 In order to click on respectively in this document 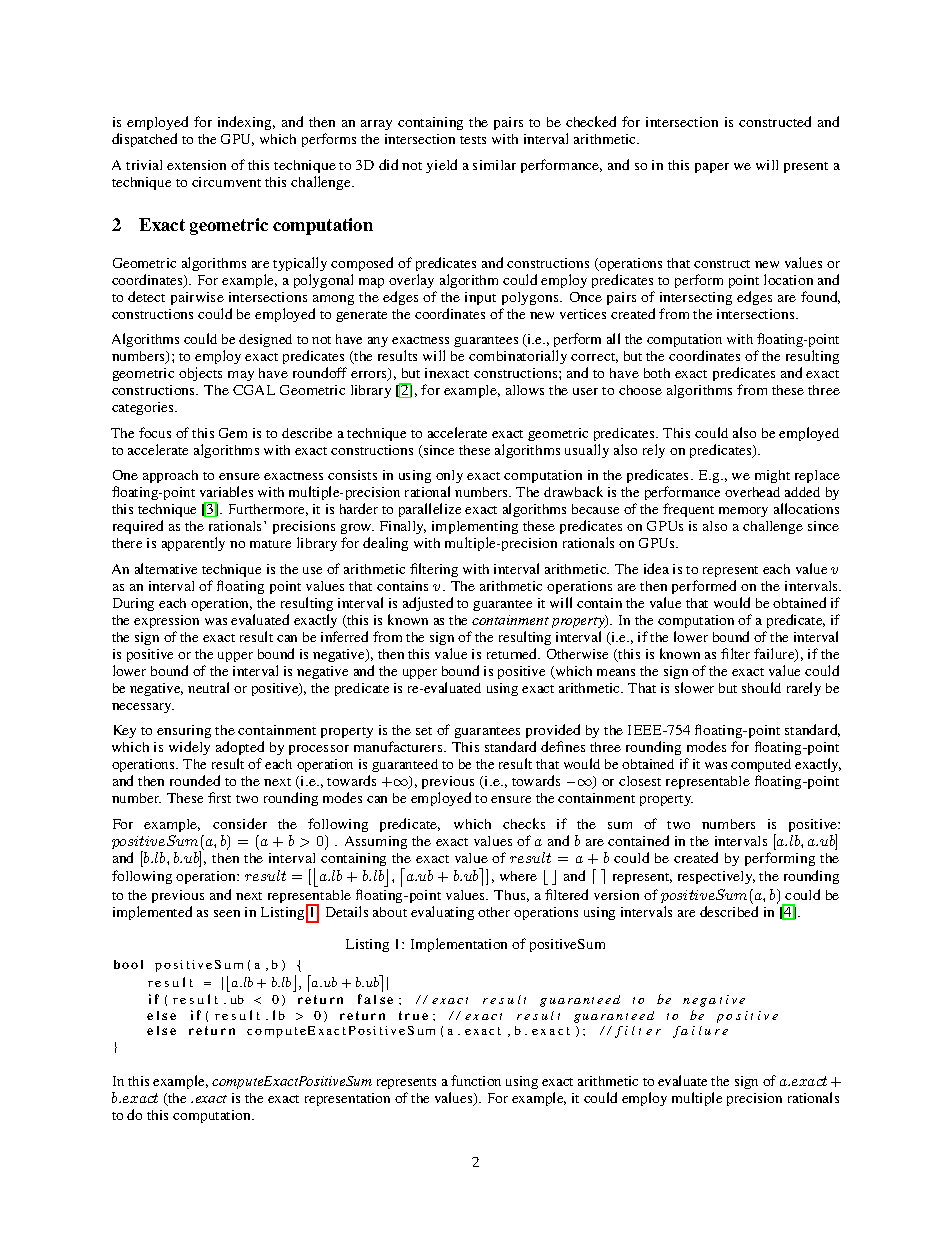, I will do `click(716, 877)`.
